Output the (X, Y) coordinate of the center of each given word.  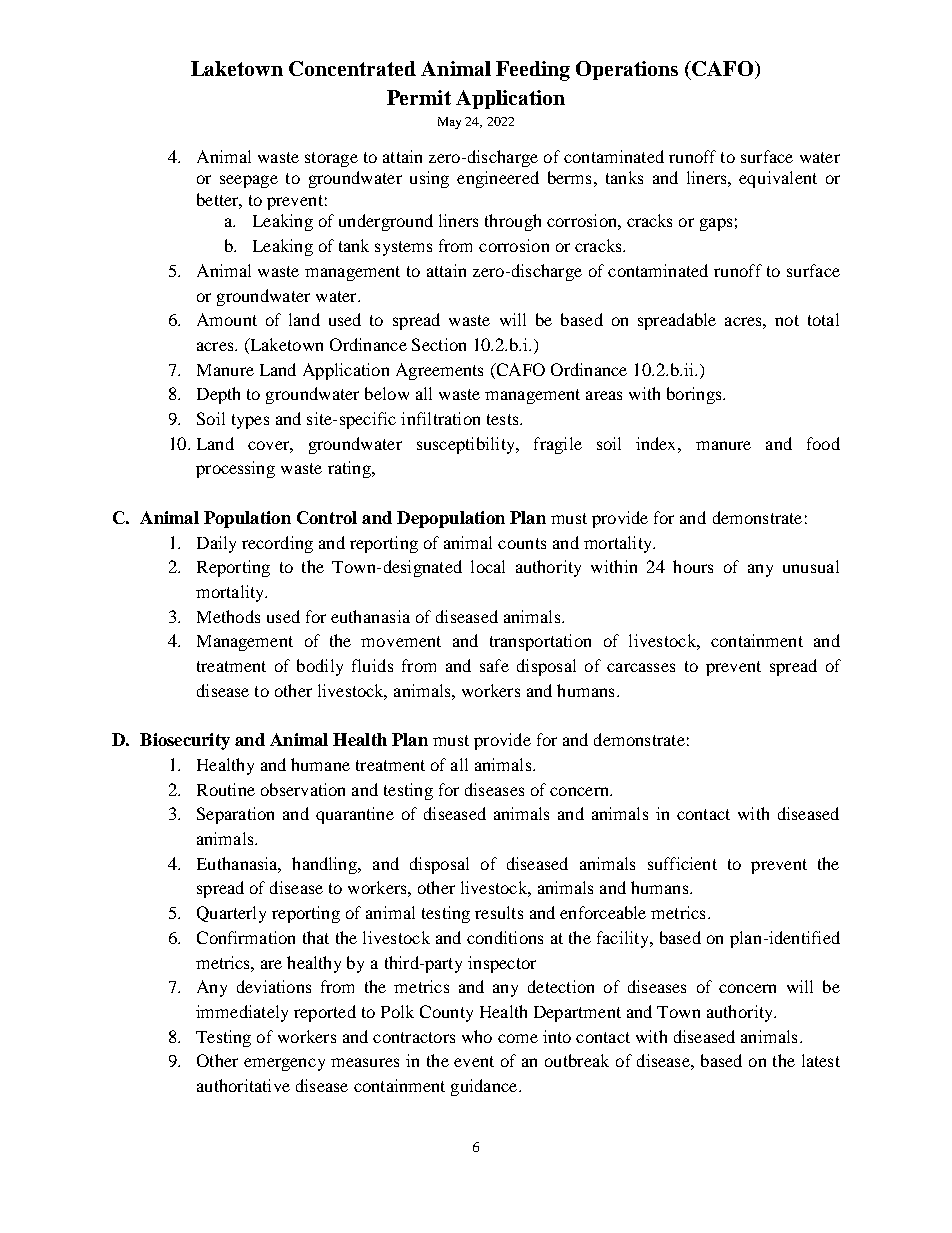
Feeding (533, 71)
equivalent (778, 179)
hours (693, 566)
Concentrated (352, 68)
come (518, 1038)
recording (277, 544)
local (488, 566)
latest (821, 1060)
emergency (284, 1064)
